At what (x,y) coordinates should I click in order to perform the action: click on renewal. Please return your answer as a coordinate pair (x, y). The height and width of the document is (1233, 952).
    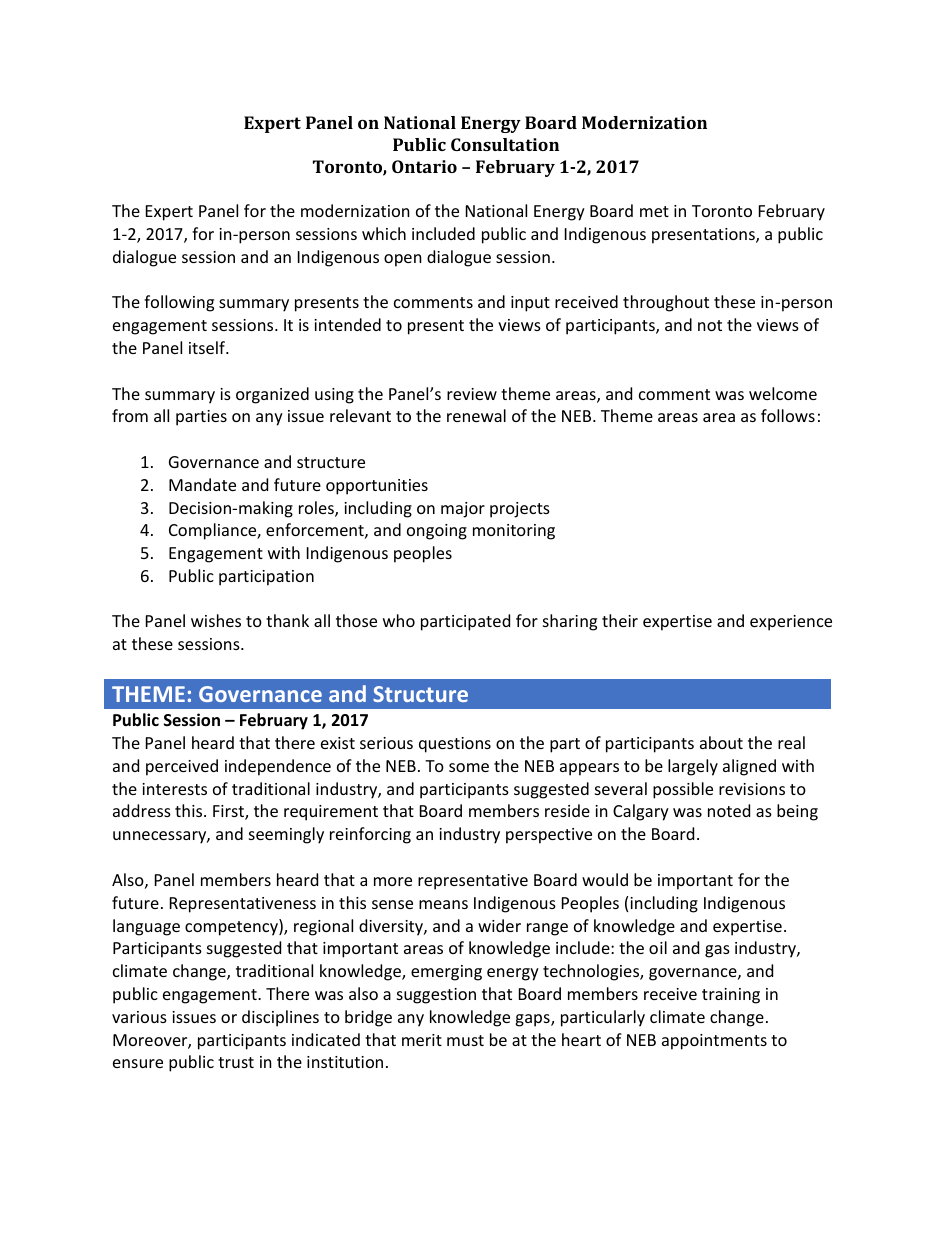
    Looking at the image, I should click on (476, 415).
